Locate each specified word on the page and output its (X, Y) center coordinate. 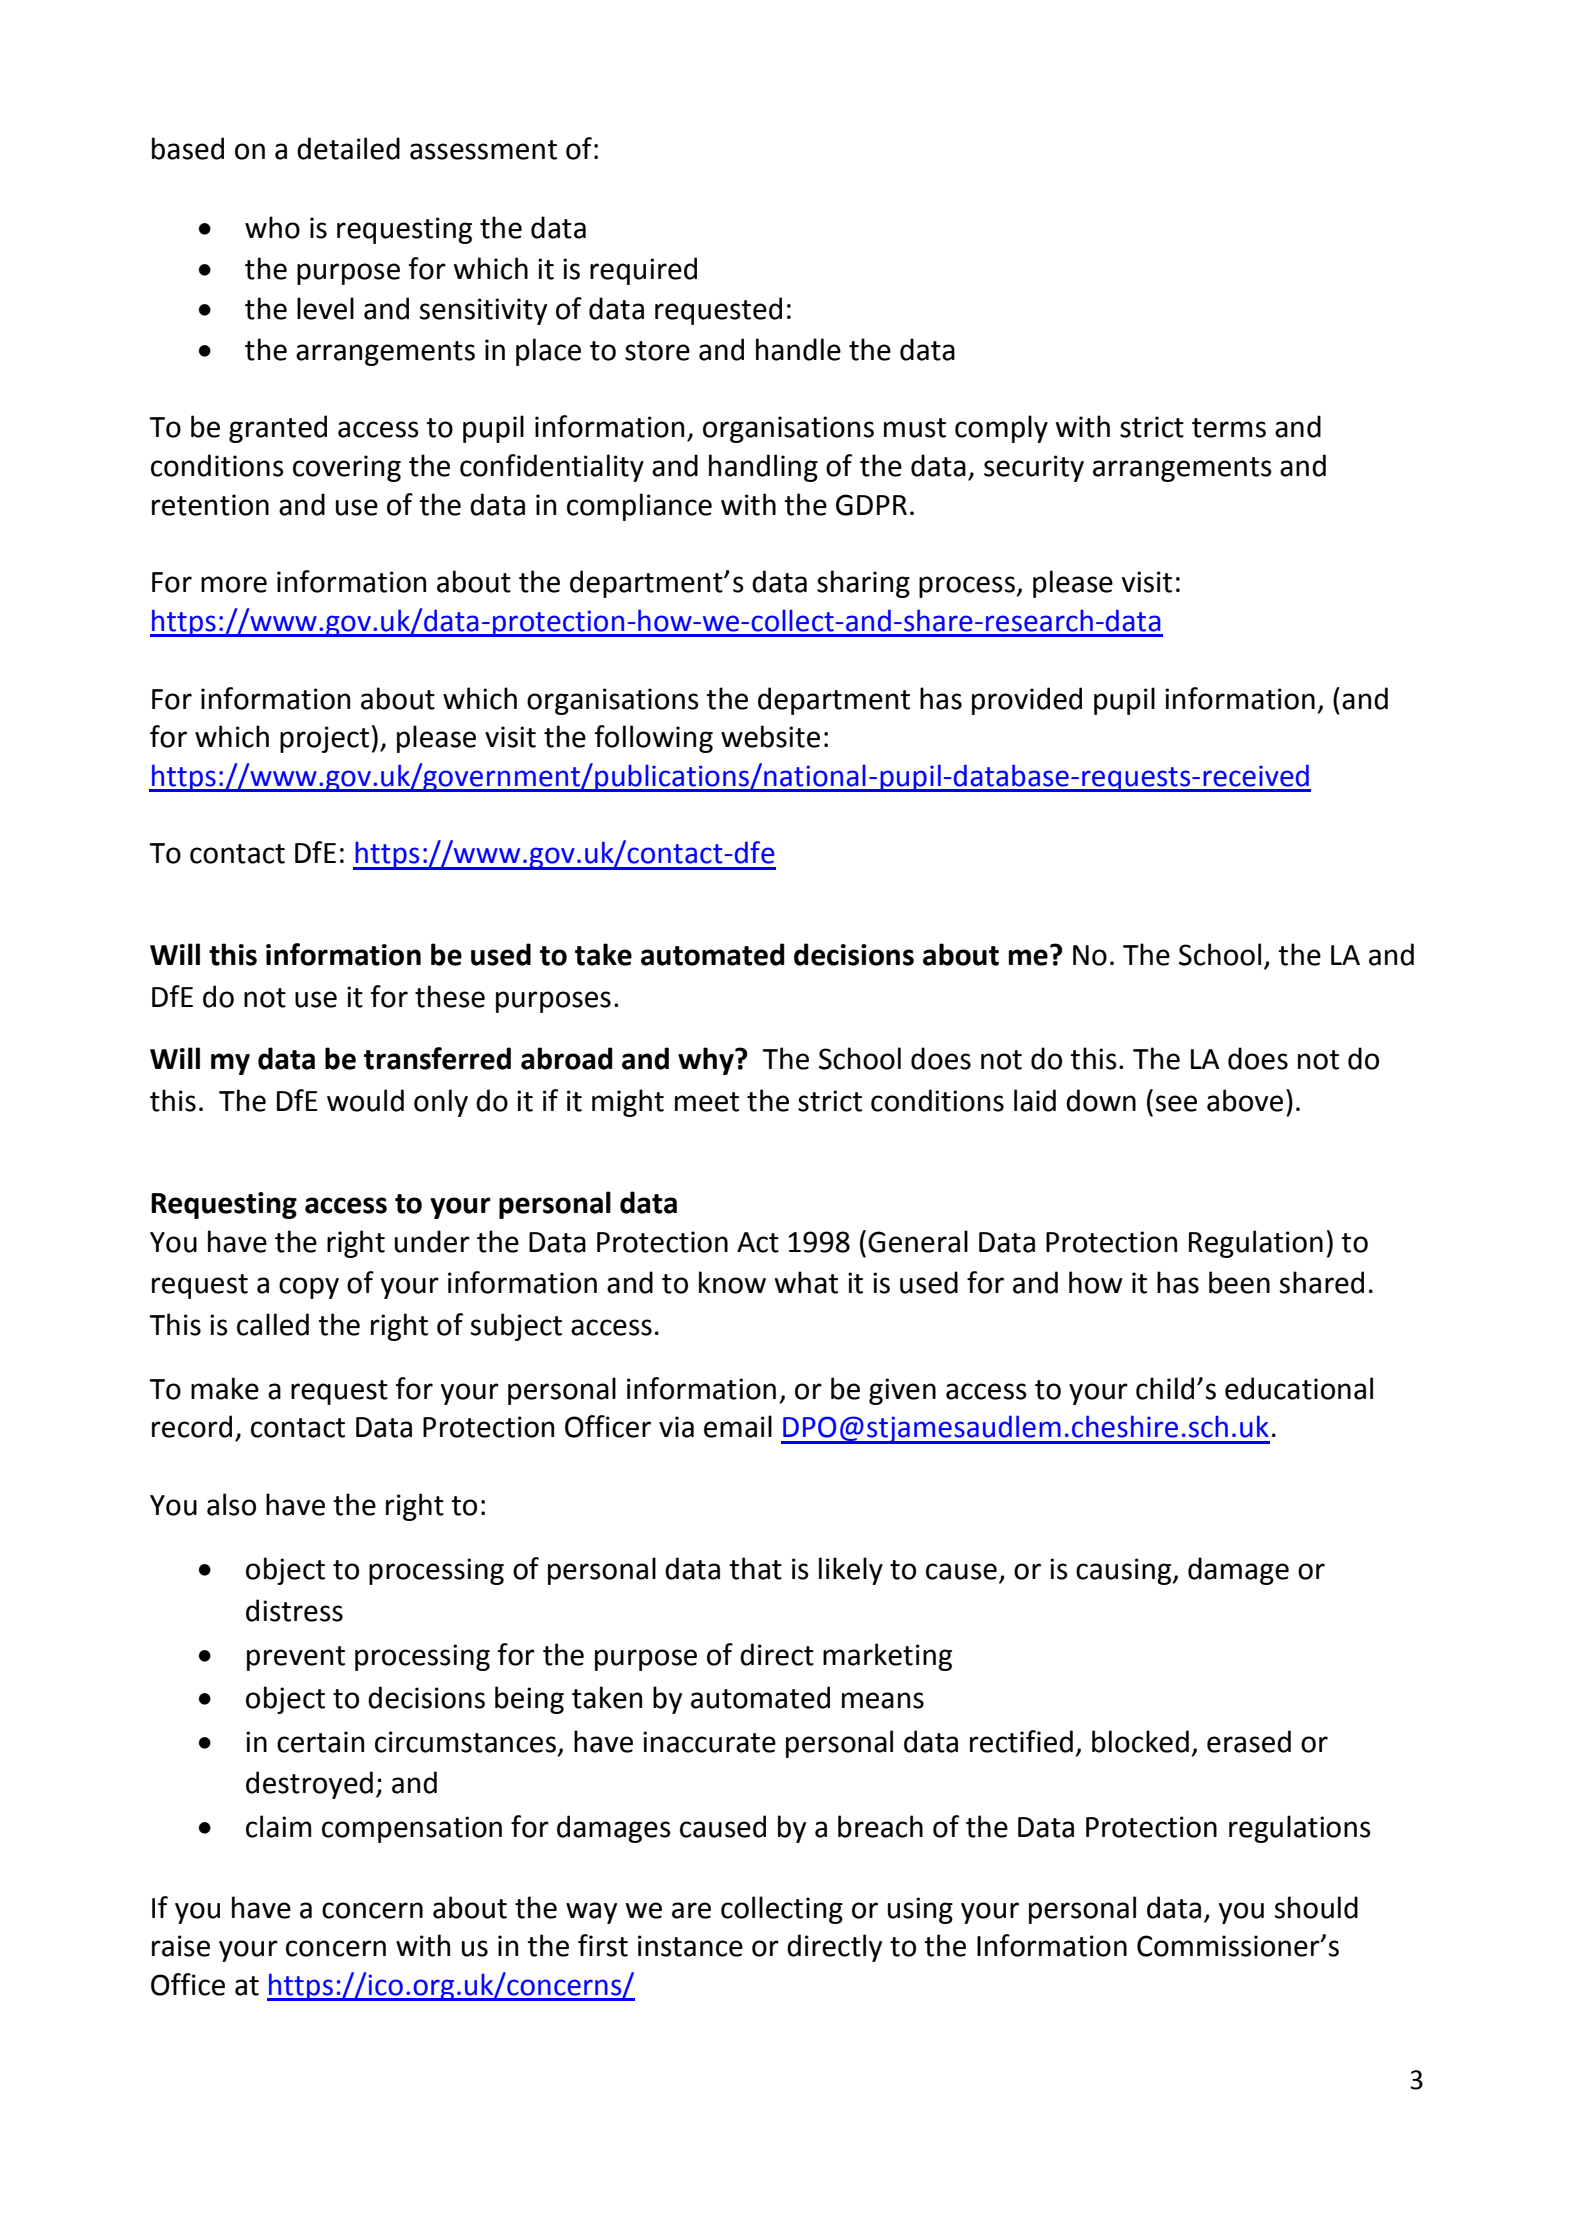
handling (763, 468)
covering (347, 468)
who (272, 227)
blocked (1140, 1741)
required (643, 271)
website (770, 736)
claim (278, 1826)
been (1239, 1282)
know (732, 1282)
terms (1229, 428)
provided (1027, 701)
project (324, 739)
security (1034, 468)
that (755, 1568)
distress (294, 1610)
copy (309, 1288)
